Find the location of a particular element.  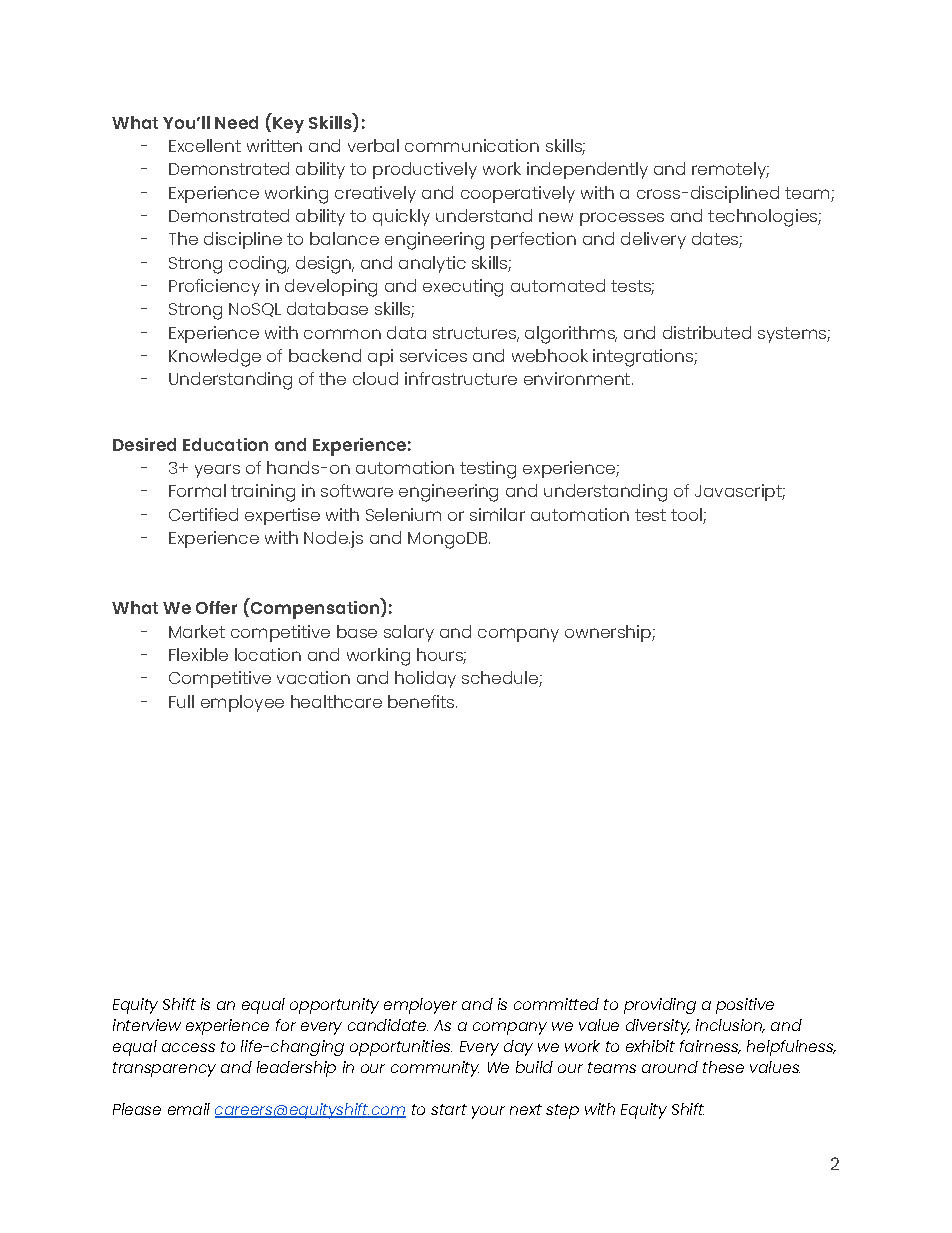

community is located at coordinates (435, 1069).
